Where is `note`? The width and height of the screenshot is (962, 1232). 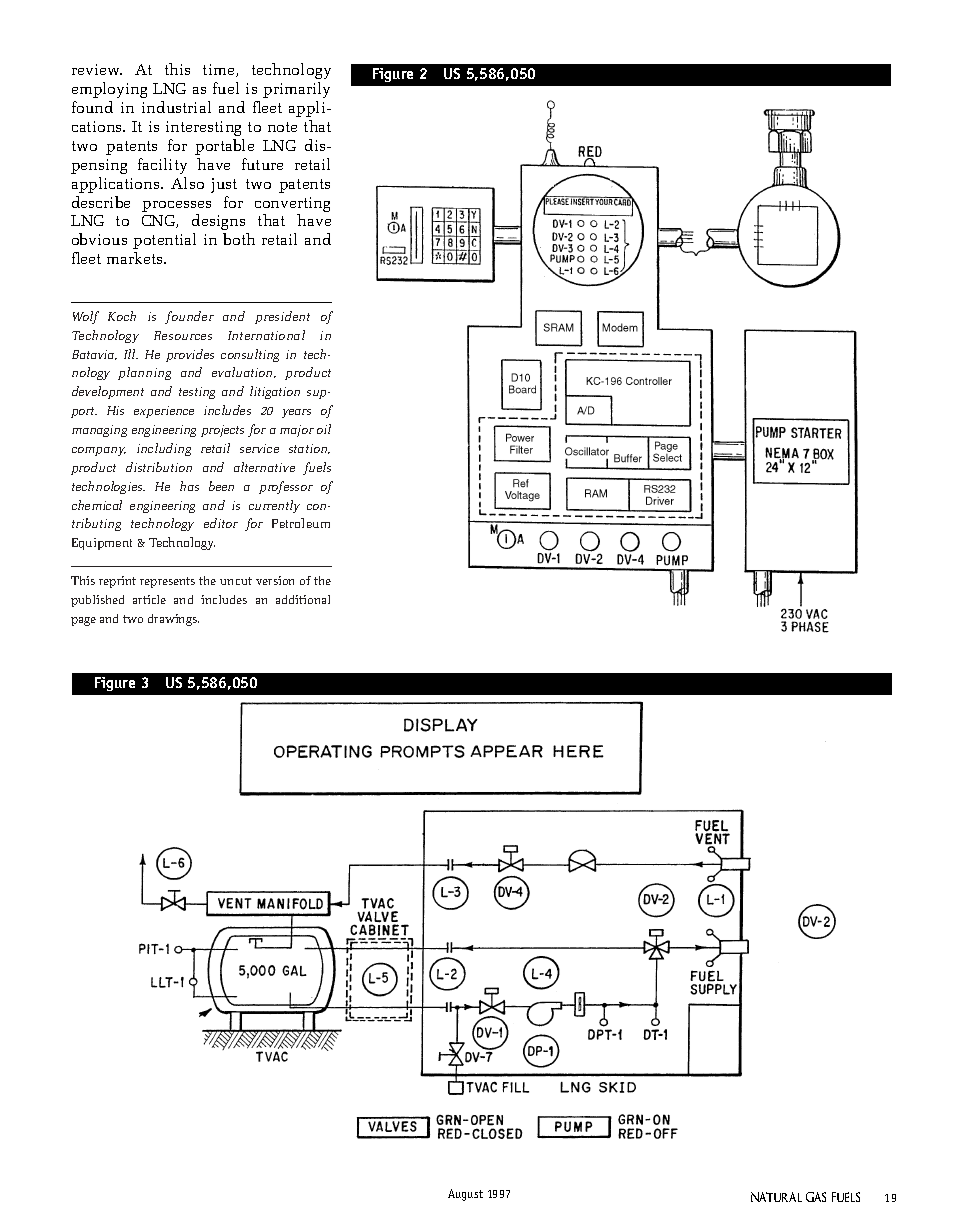
note is located at coordinates (282, 127).
